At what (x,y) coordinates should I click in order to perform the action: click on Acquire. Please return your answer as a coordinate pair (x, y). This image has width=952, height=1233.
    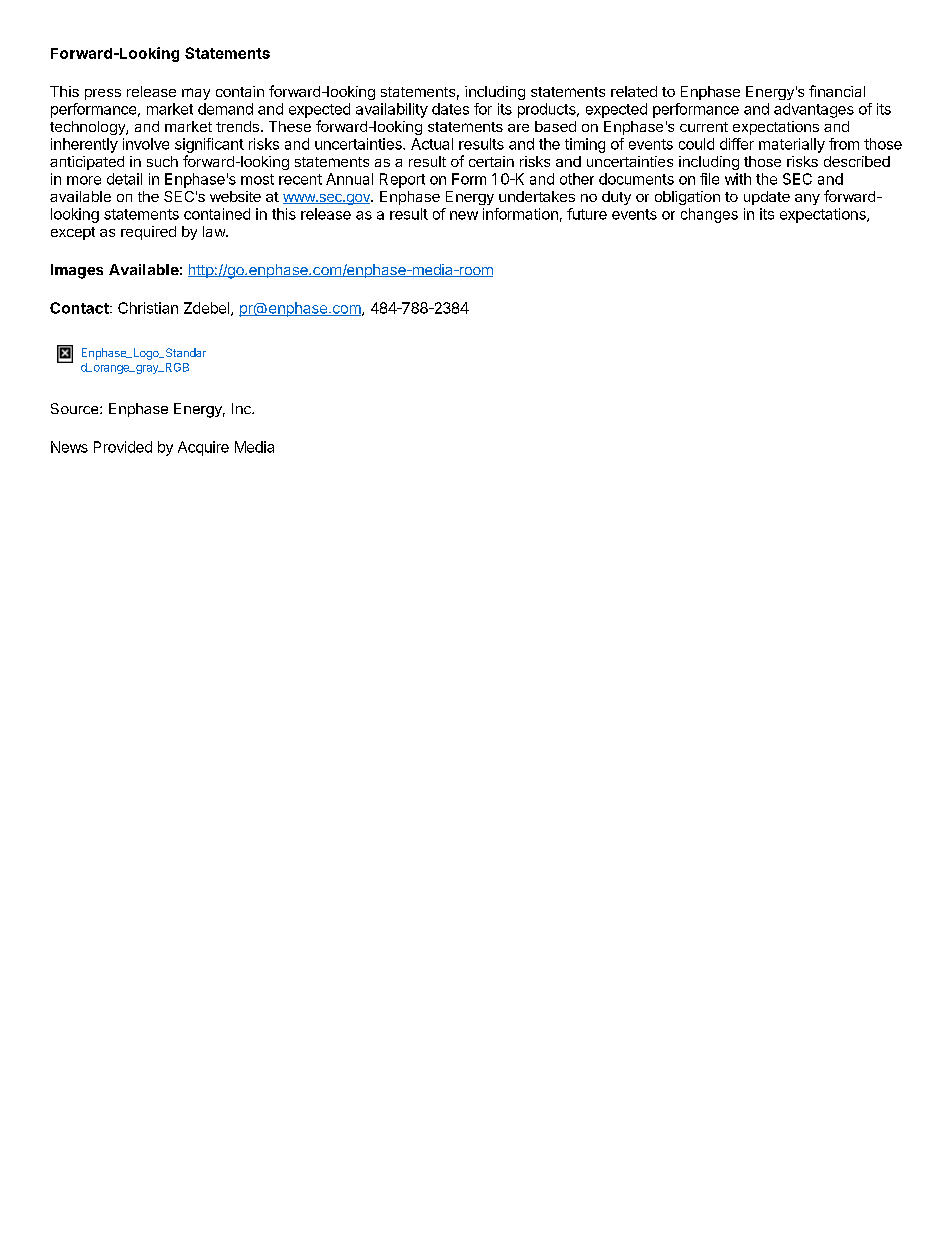
    Looking at the image, I should click on (203, 448).
